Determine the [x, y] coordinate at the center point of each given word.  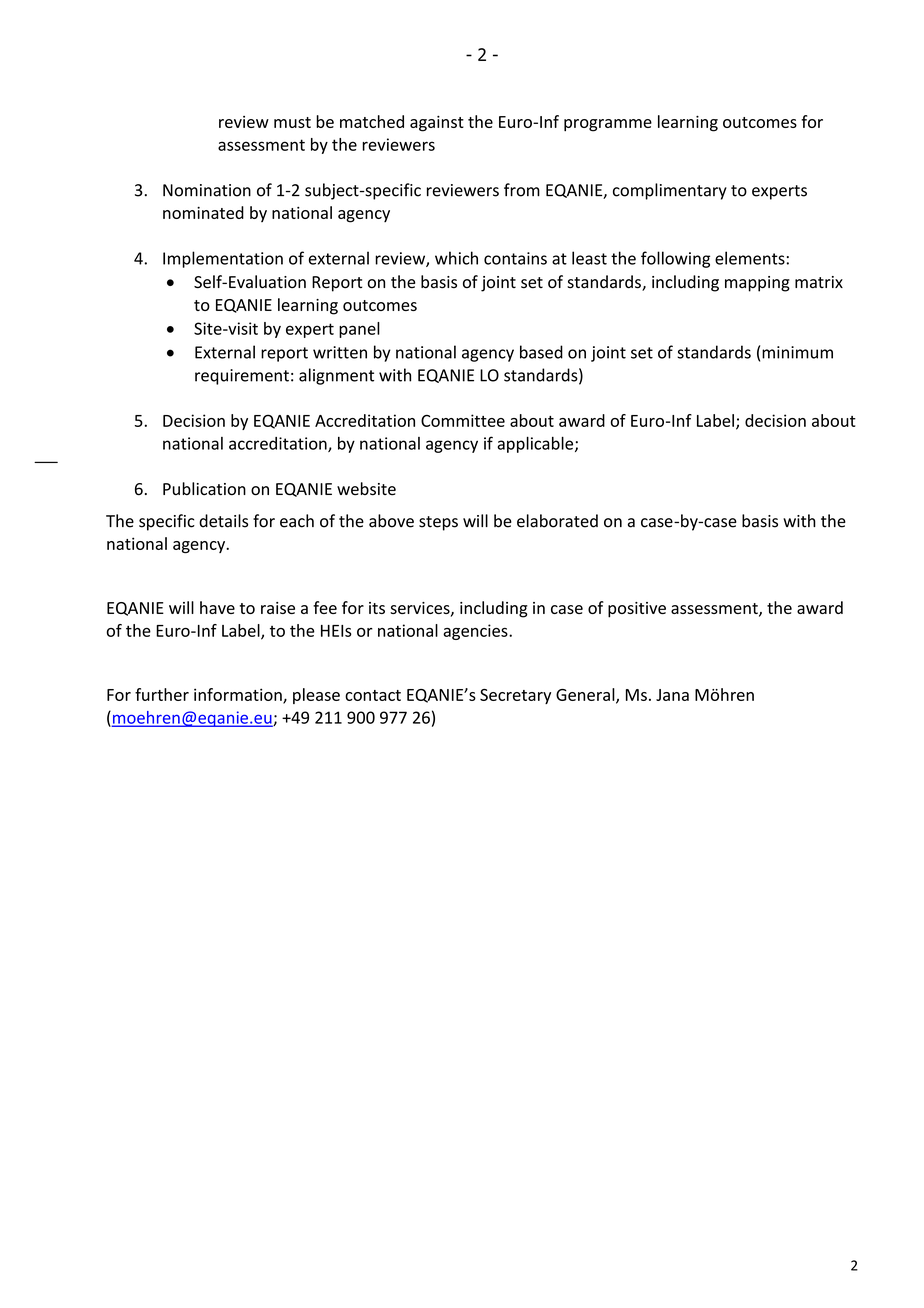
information [239, 695]
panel [359, 330]
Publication [204, 489]
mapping [757, 284]
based [541, 352]
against [437, 124]
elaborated [557, 521]
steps [438, 523]
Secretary [515, 696]
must [292, 122]
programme [608, 125]
